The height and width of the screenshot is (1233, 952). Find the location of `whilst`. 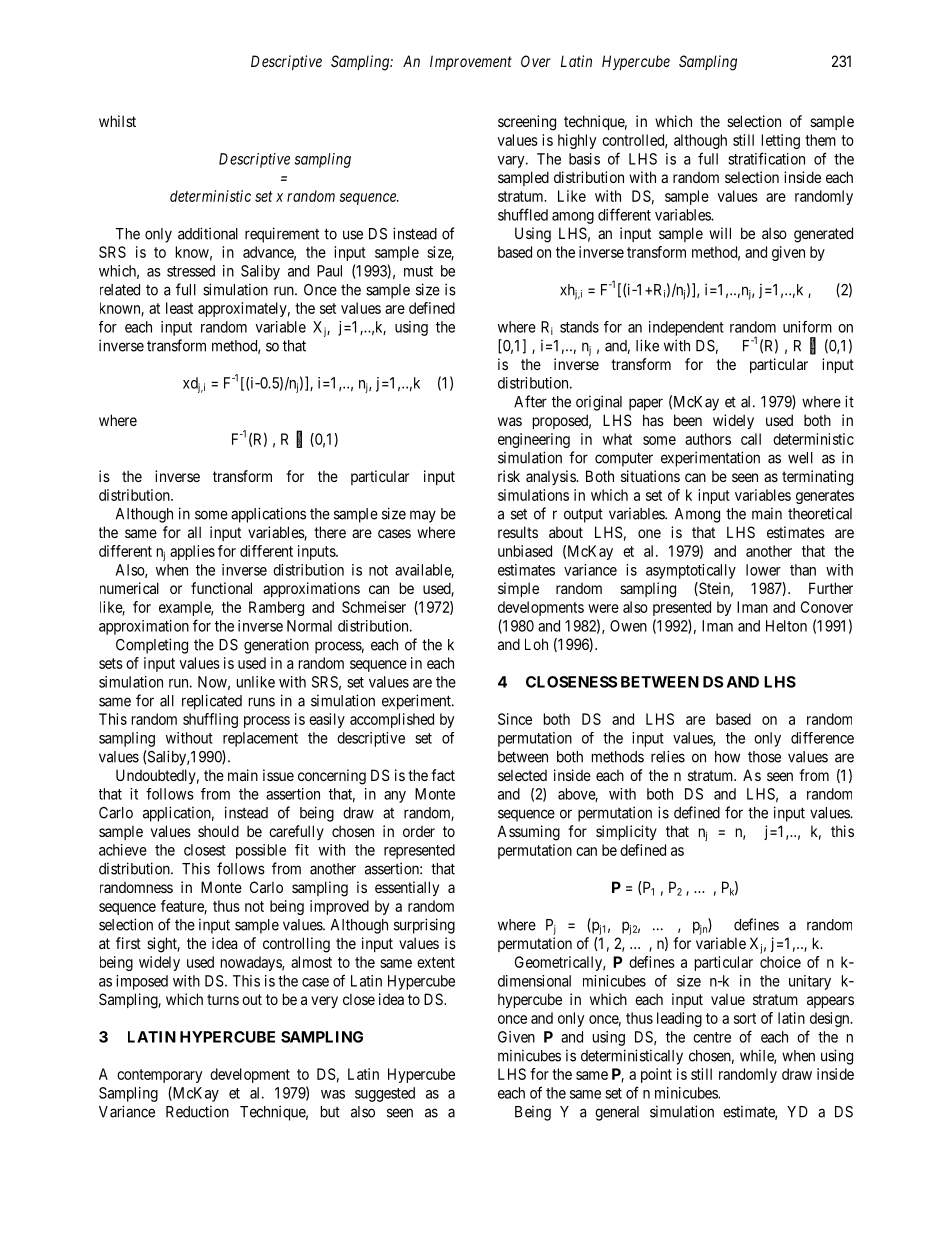

whilst is located at coordinates (117, 121).
